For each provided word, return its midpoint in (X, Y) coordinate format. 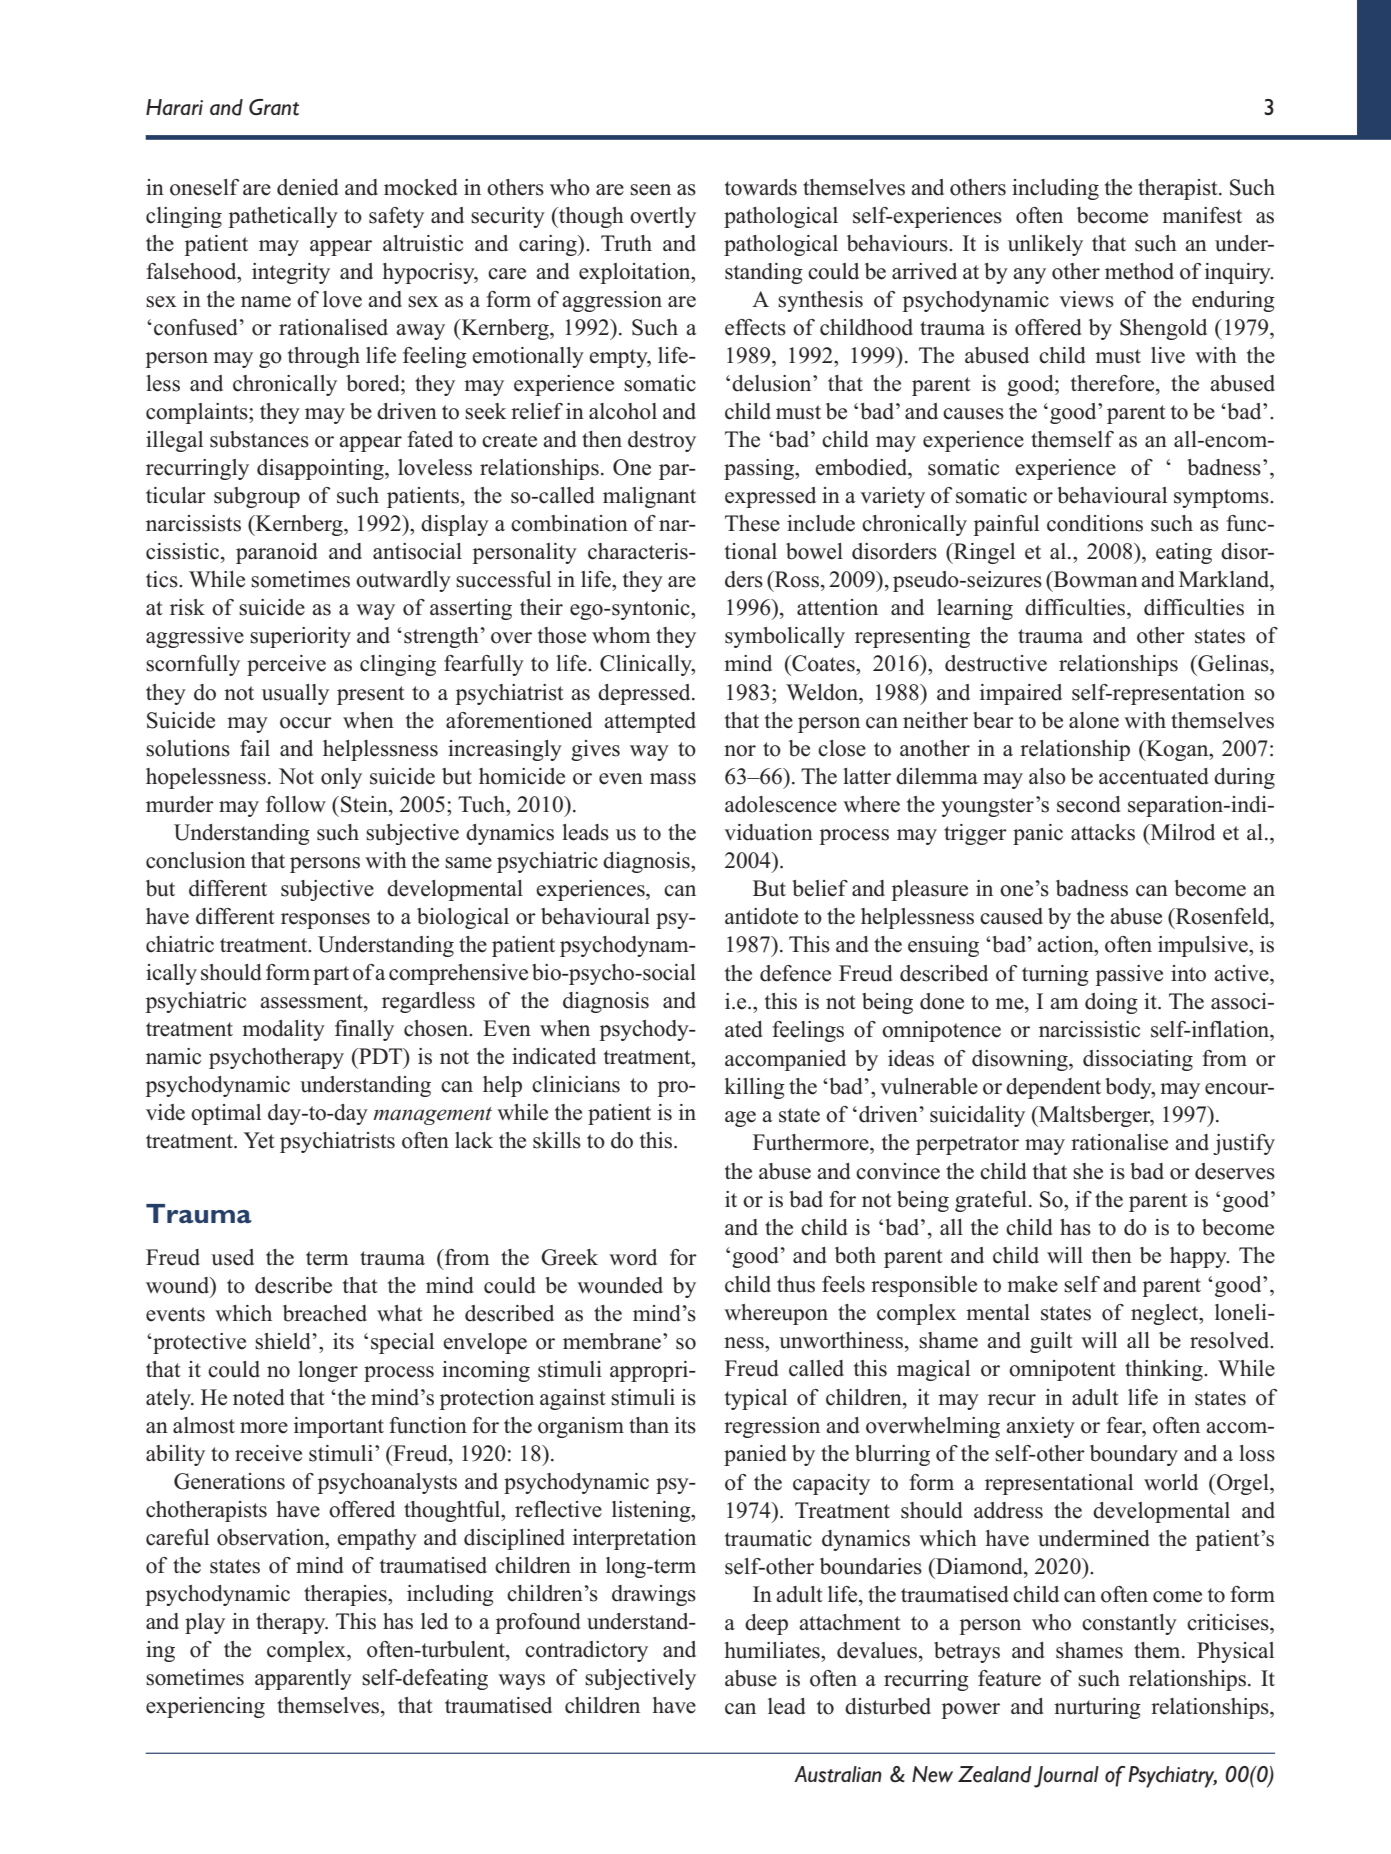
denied (307, 187)
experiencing (205, 1707)
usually (295, 694)
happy (1199, 1257)
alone (1094, 720)
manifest (1202, 215)
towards (761, 187)
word (633, 1257)
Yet (259, 1140)
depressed (645, 694)
